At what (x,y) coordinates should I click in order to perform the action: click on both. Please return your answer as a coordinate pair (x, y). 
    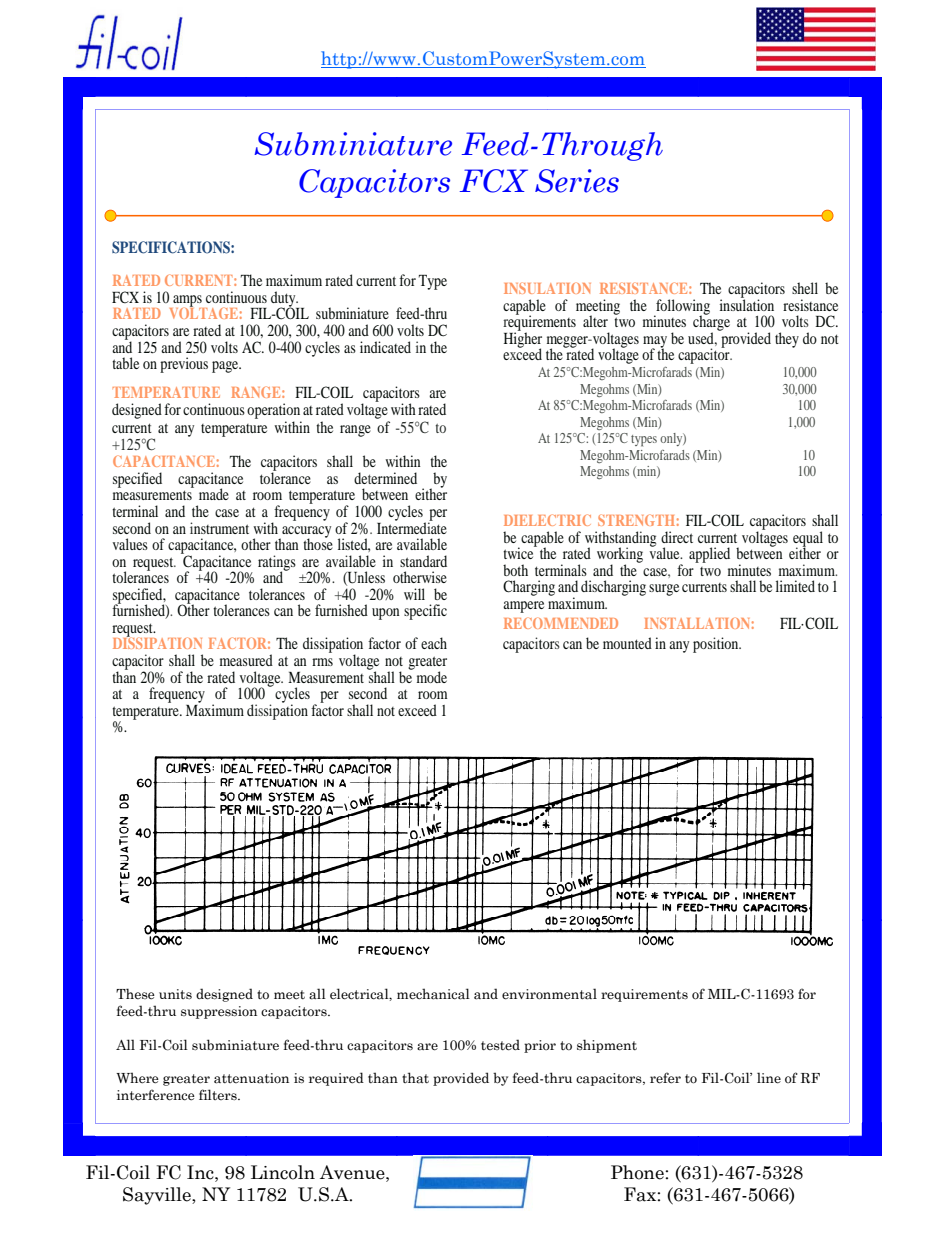
    Looking at the image, I should click on (515, 570).
